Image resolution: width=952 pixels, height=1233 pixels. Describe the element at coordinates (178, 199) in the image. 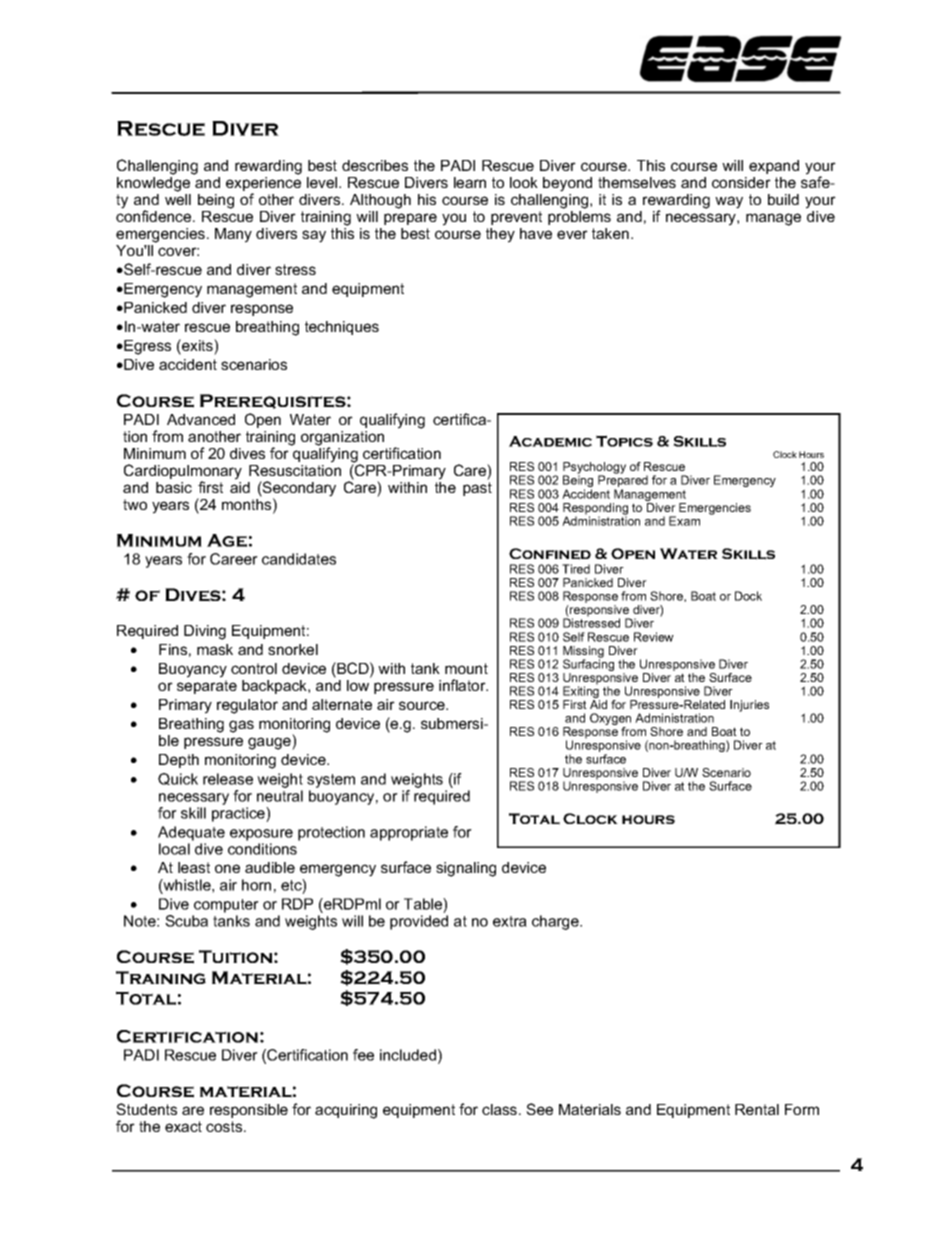

I see `well` at that location.
